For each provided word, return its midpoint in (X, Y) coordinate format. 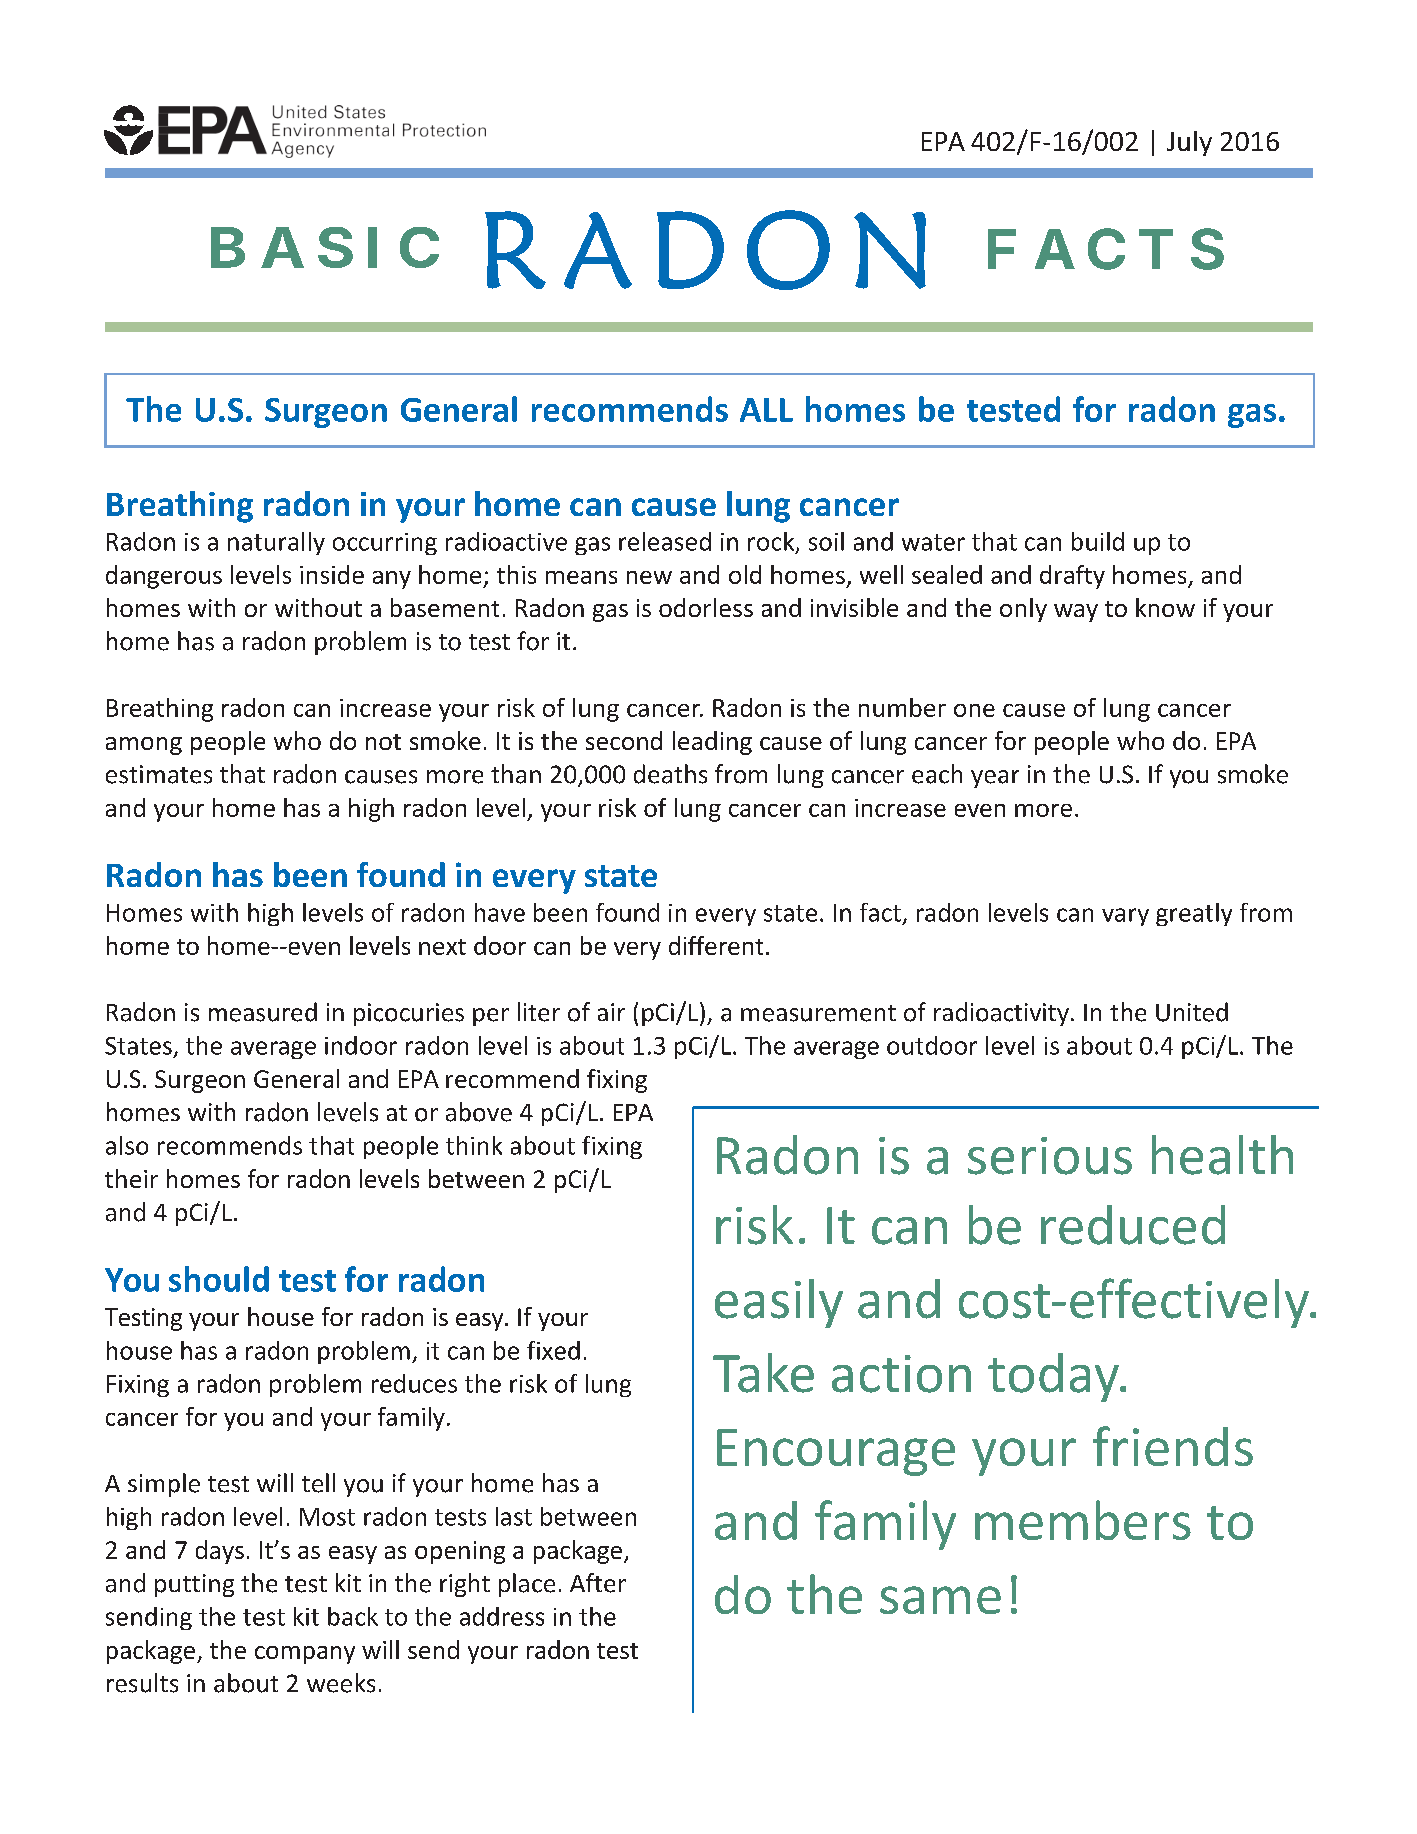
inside (332, 574)
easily (779, 1303)
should (219, 1279)
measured (263, 1012)
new (649, 577)
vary (1125, 917)
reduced (1133, 1225)
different (716, 945)
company (305, 1655)
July (1189, 143)
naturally (276, 543)
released (665, 541)
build (1098, 541)
